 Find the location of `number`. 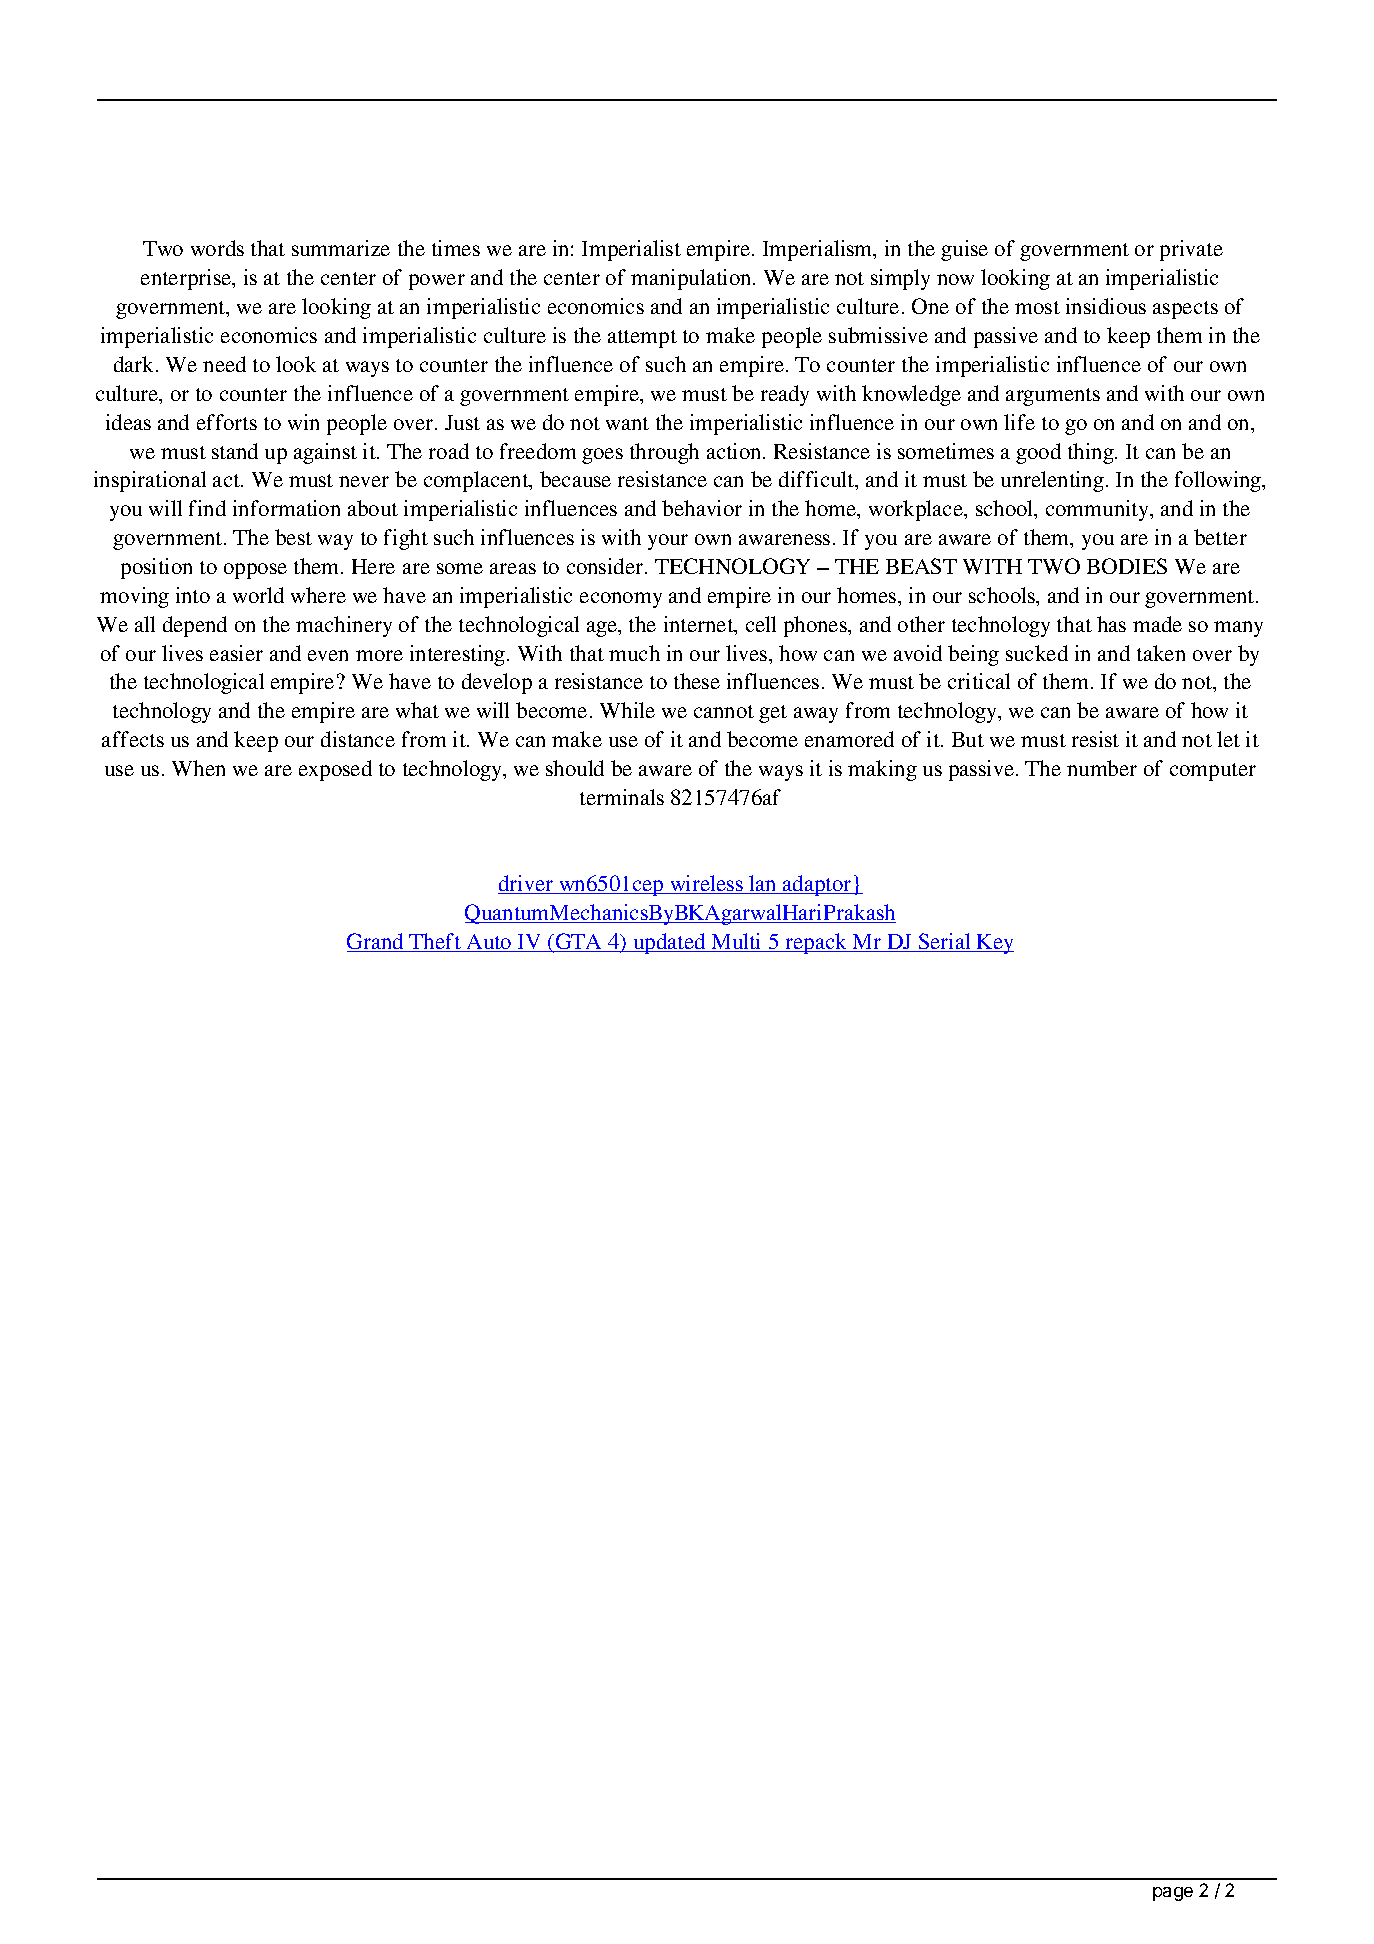

number is located at coordinates (1102, 768).
